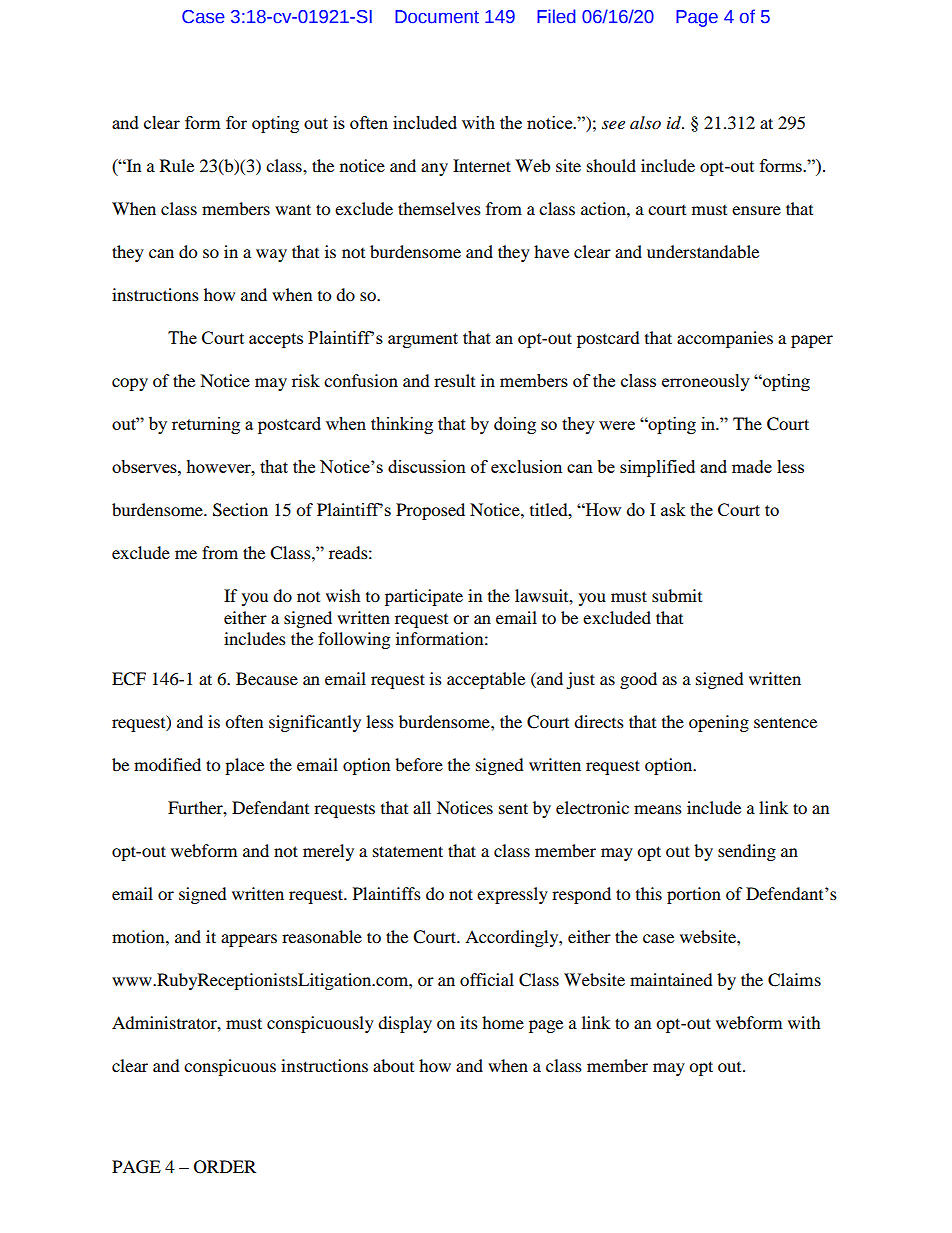 This screenshot has height=1233, width=952. What do you see at coordinates (437, 17) in the screenshot?
I see `Document` at bounding box center [437, 17].
